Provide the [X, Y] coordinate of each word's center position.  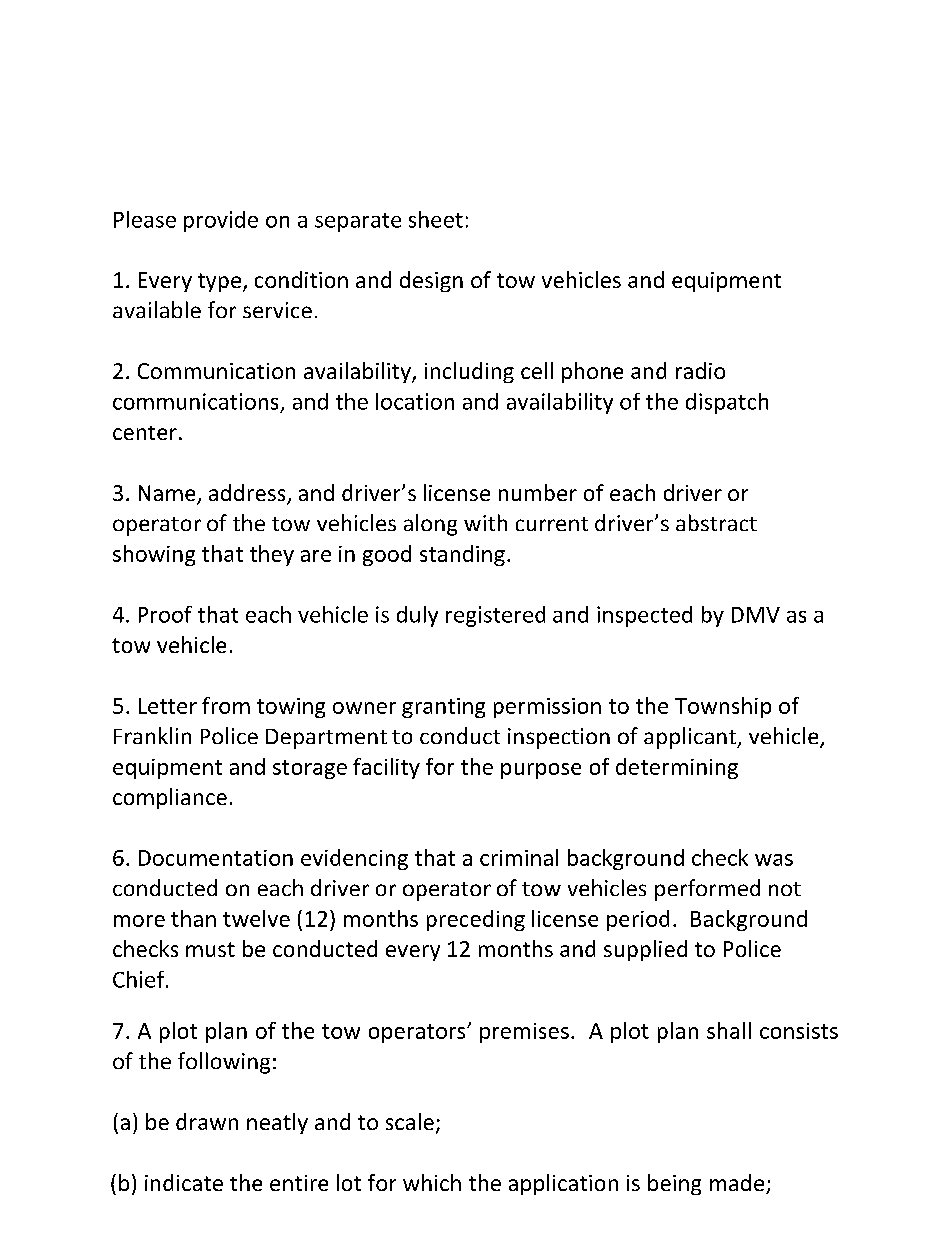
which [432, 1182]
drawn [207, 1121]
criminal [519, 857]
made [738, 1184]
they [272, 555]
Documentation [216, 858]
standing [462, 555]
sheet [436, 219]
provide [221, 221]
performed [707, 890]
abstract [716, 522]
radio [700, 370]
